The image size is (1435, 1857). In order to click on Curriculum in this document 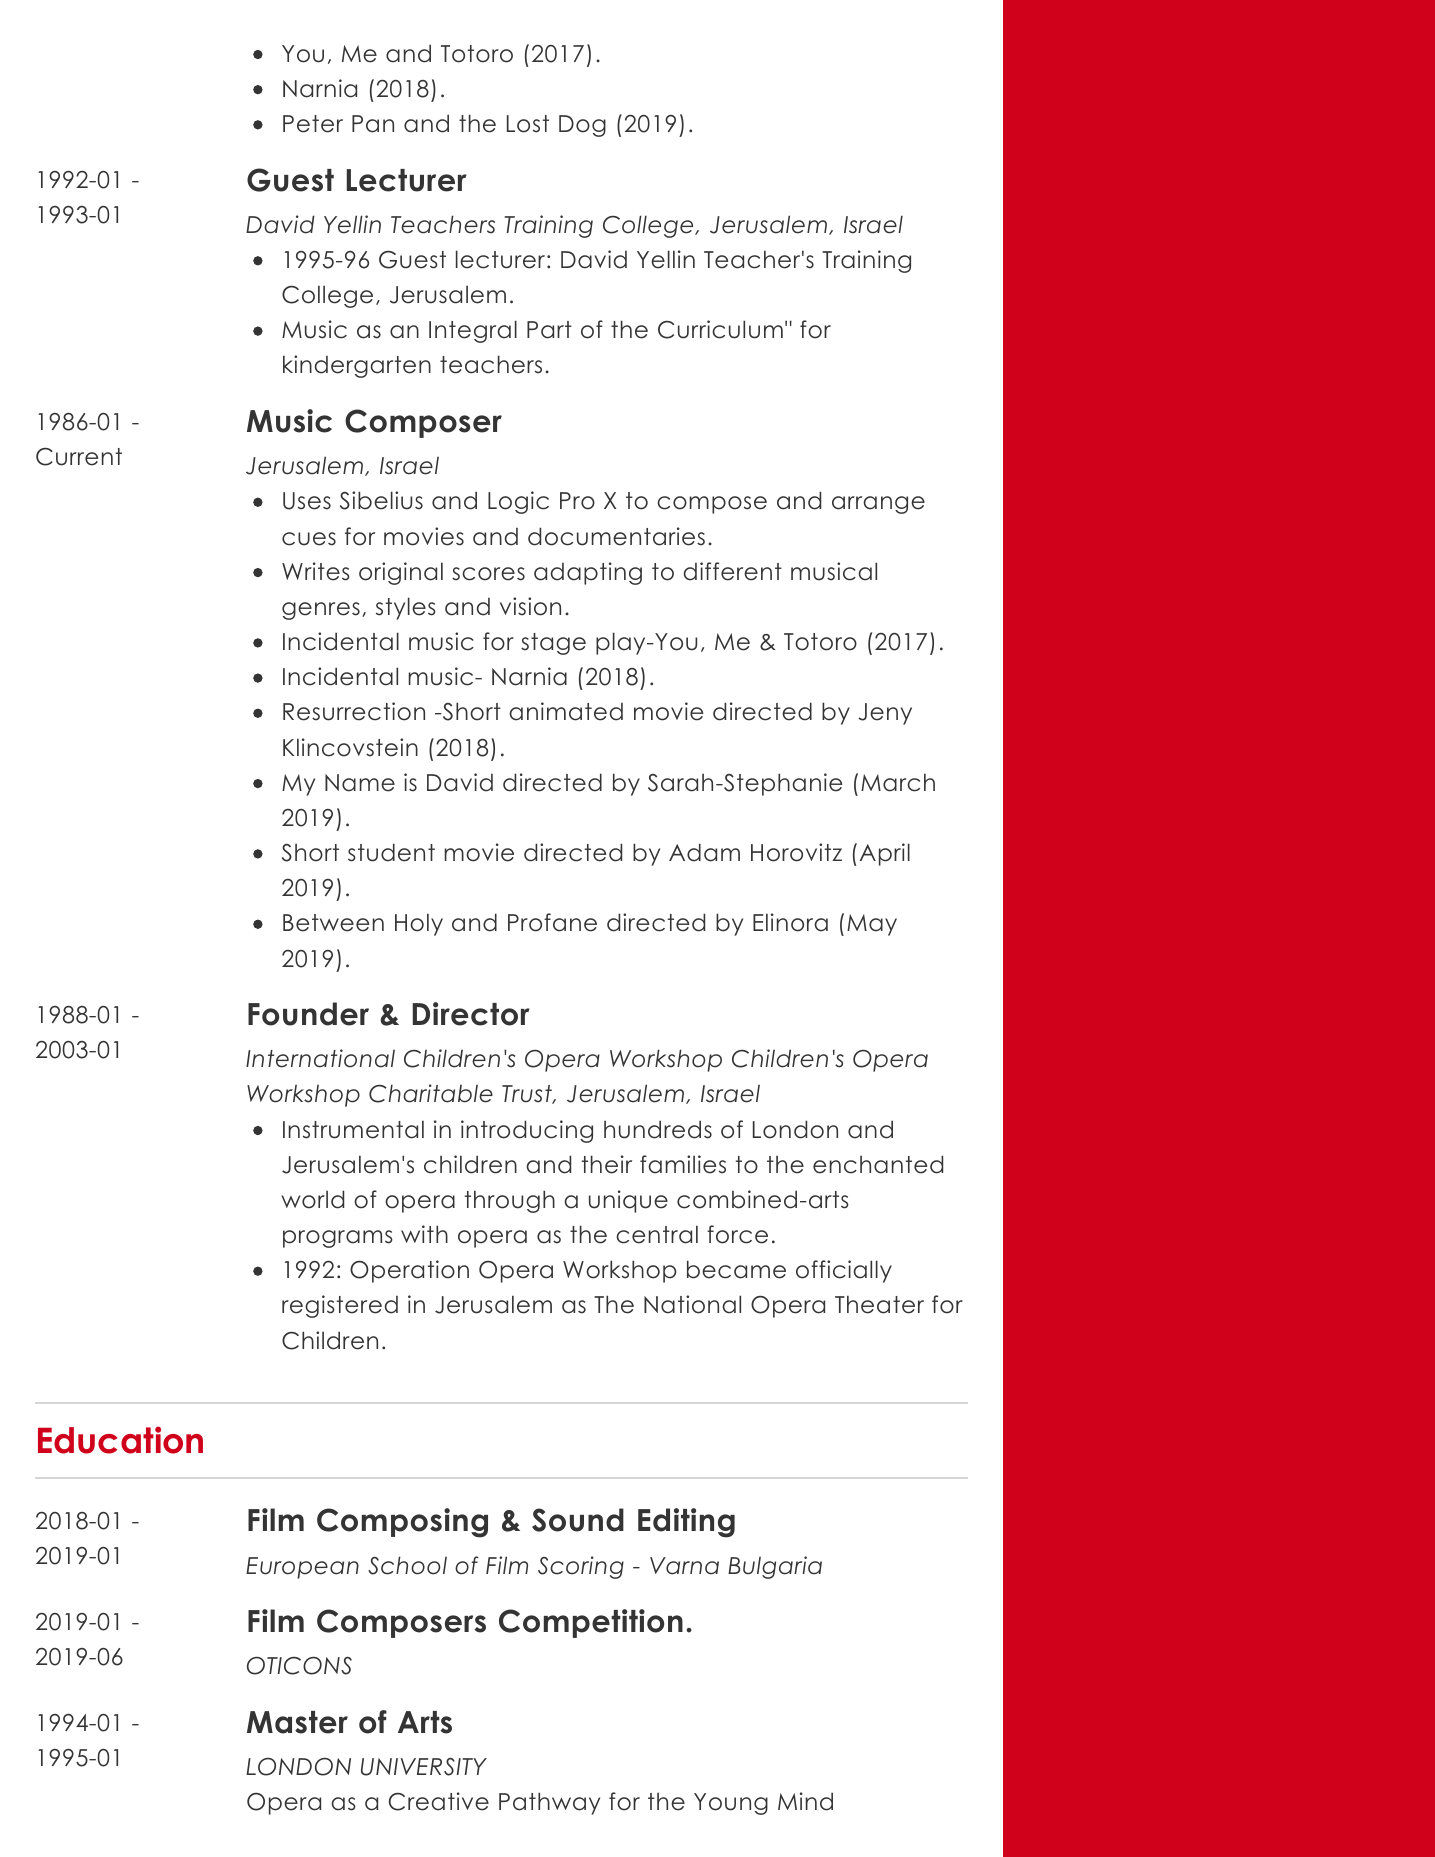, I will do `click(720, 329)`.
